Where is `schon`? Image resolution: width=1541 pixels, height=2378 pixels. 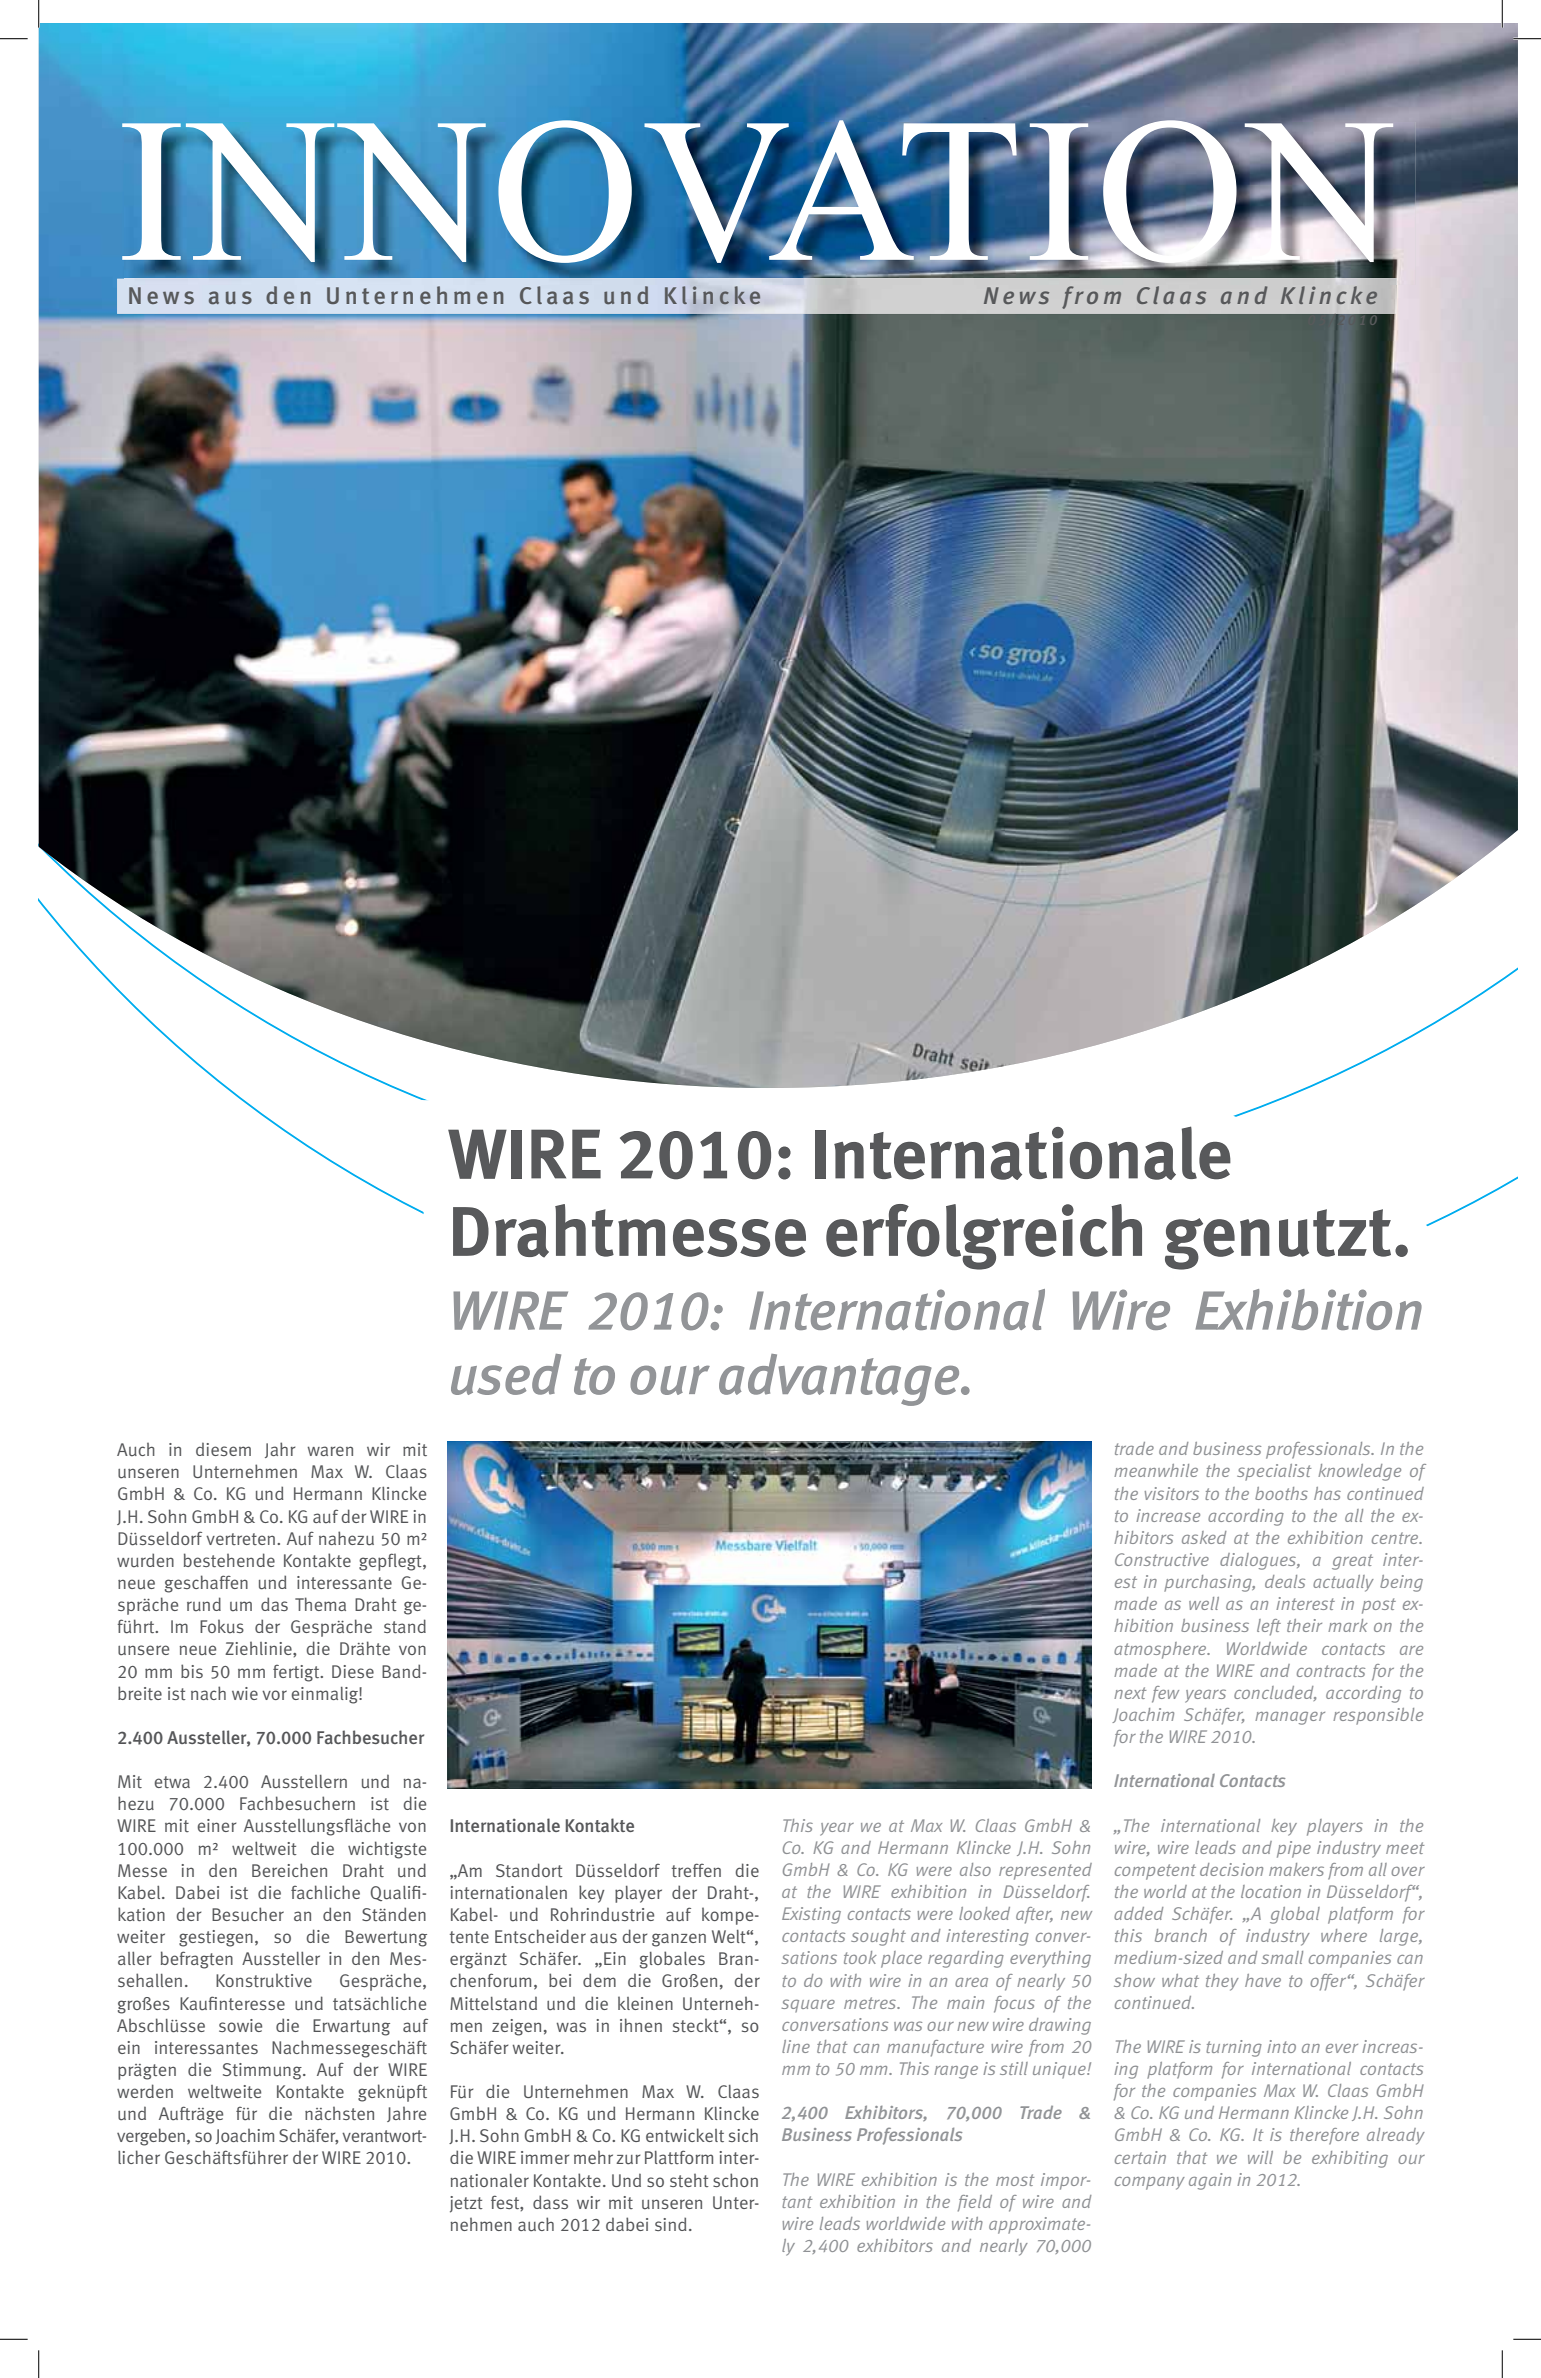 schon is located at coordinates (735, 2180).
